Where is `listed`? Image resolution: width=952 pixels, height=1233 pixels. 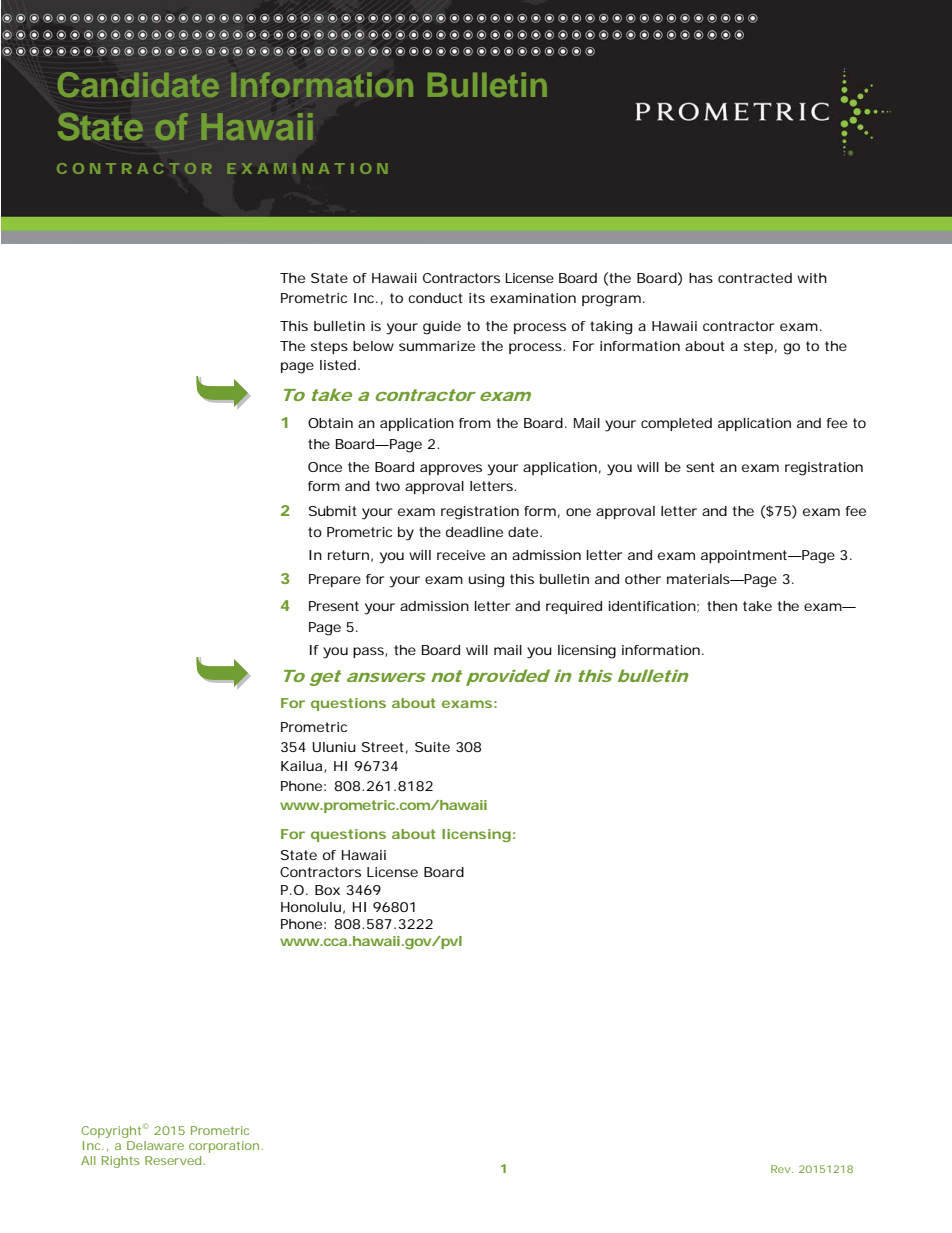 listed is located at coordinates (338, 365).
